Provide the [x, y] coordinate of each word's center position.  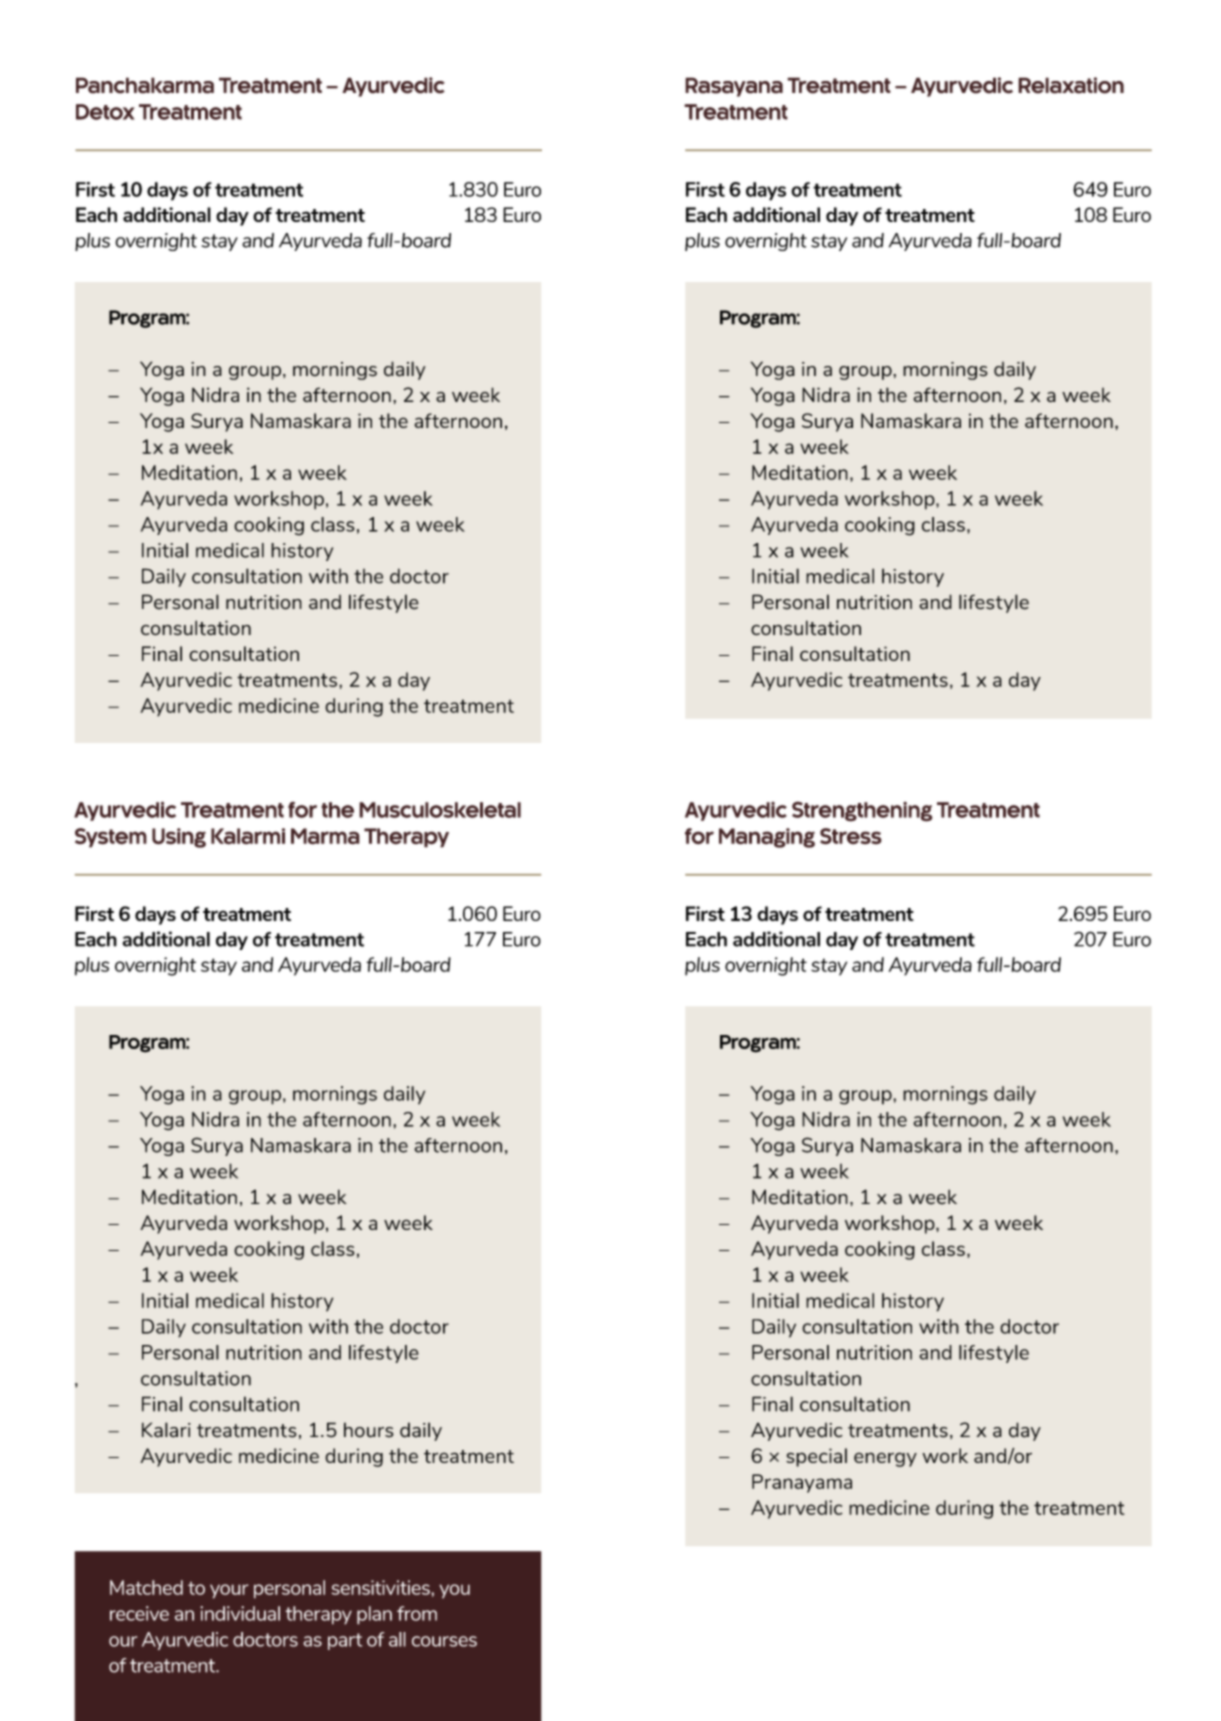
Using [179, 838]
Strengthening [862, 811]
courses [444, 1641]
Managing [767, 838]
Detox [105, 112]
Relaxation [1071, 85]
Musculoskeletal [440, 810]
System [111, 838]
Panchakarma [145, 85]
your [229, 1591]
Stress [851, 836]
